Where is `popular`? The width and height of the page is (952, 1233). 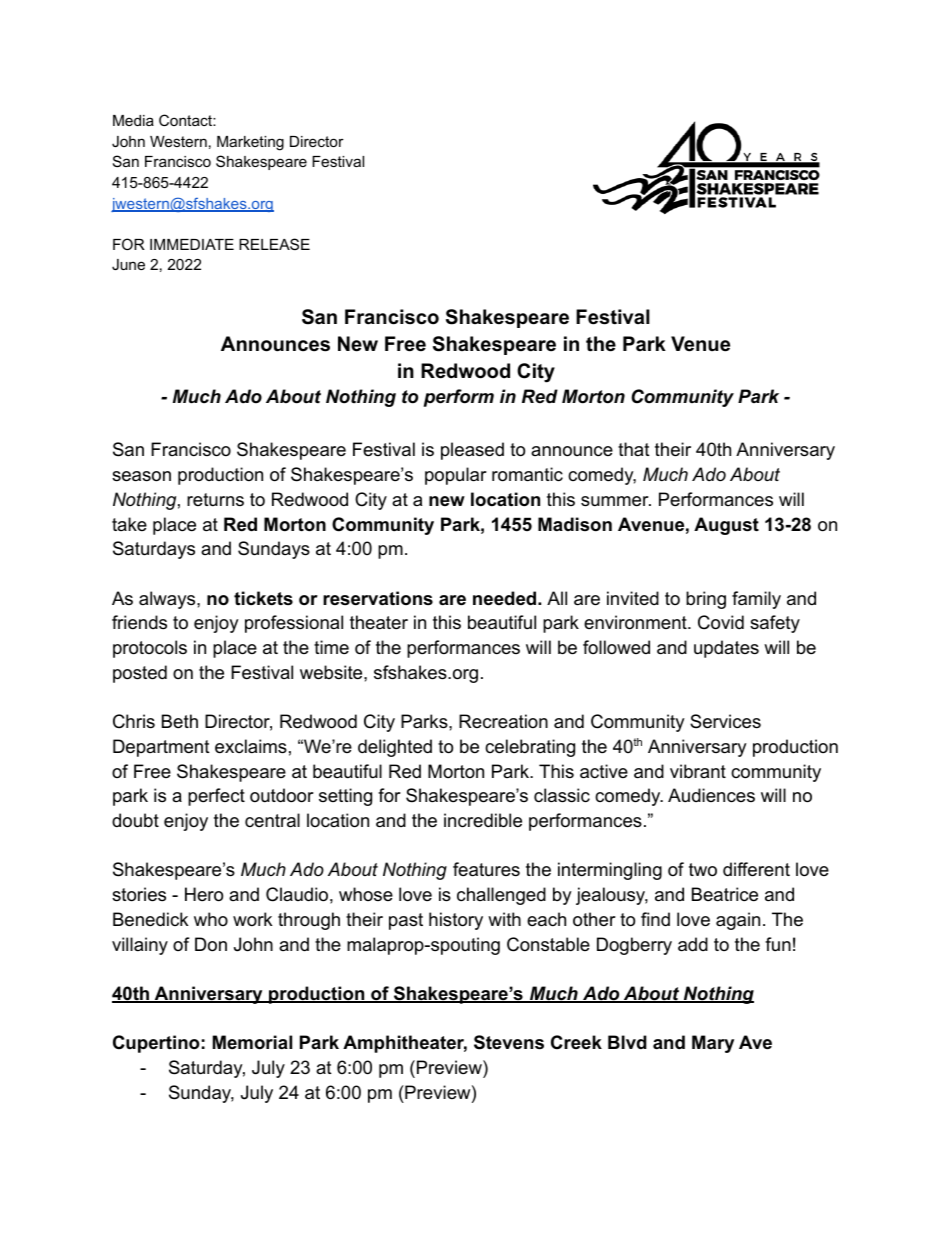
popular is located at coordinates (456, 476).
